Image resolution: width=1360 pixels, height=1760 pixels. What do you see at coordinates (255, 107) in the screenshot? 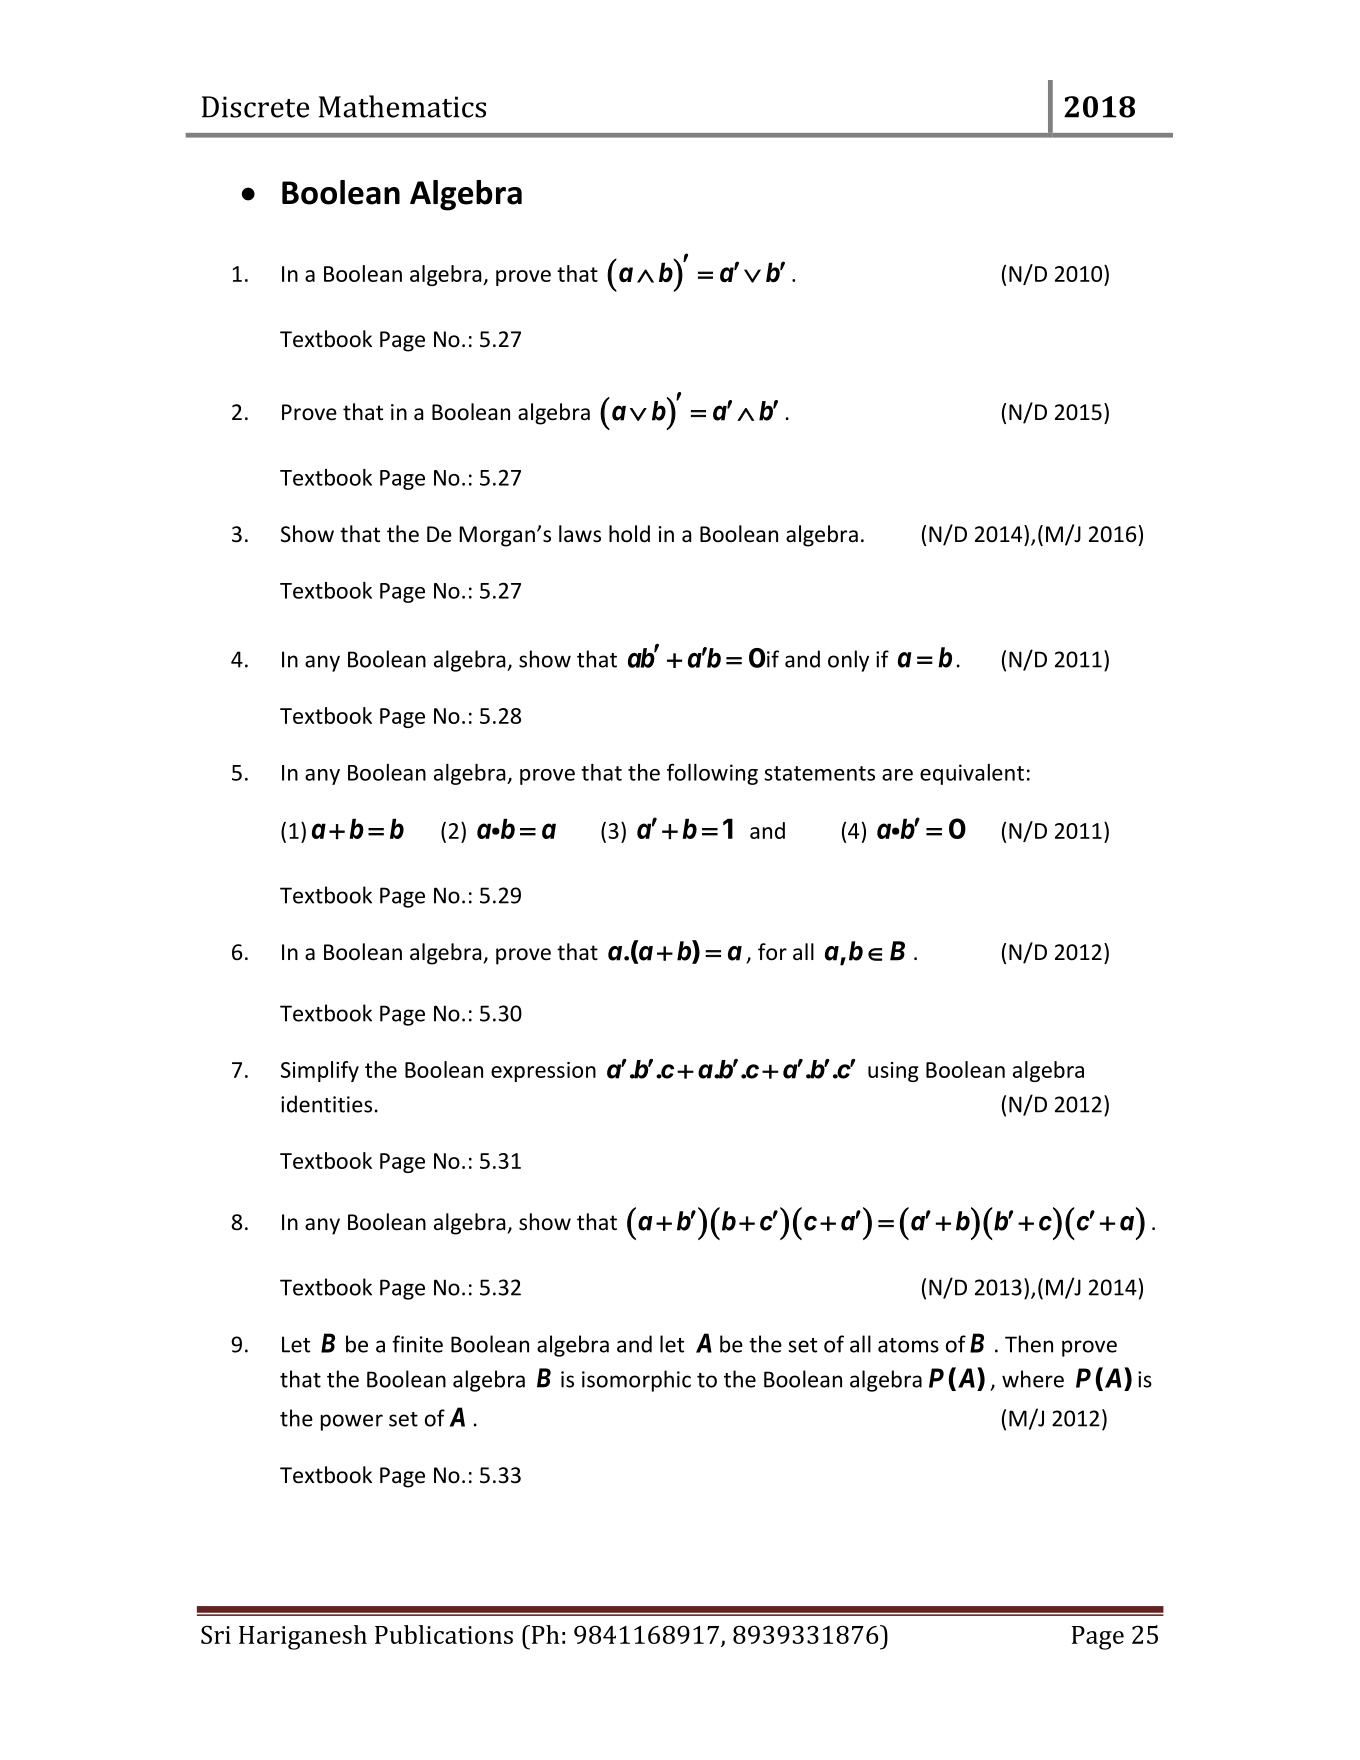
I see `Discrete` at bounding box center [255, 107].
